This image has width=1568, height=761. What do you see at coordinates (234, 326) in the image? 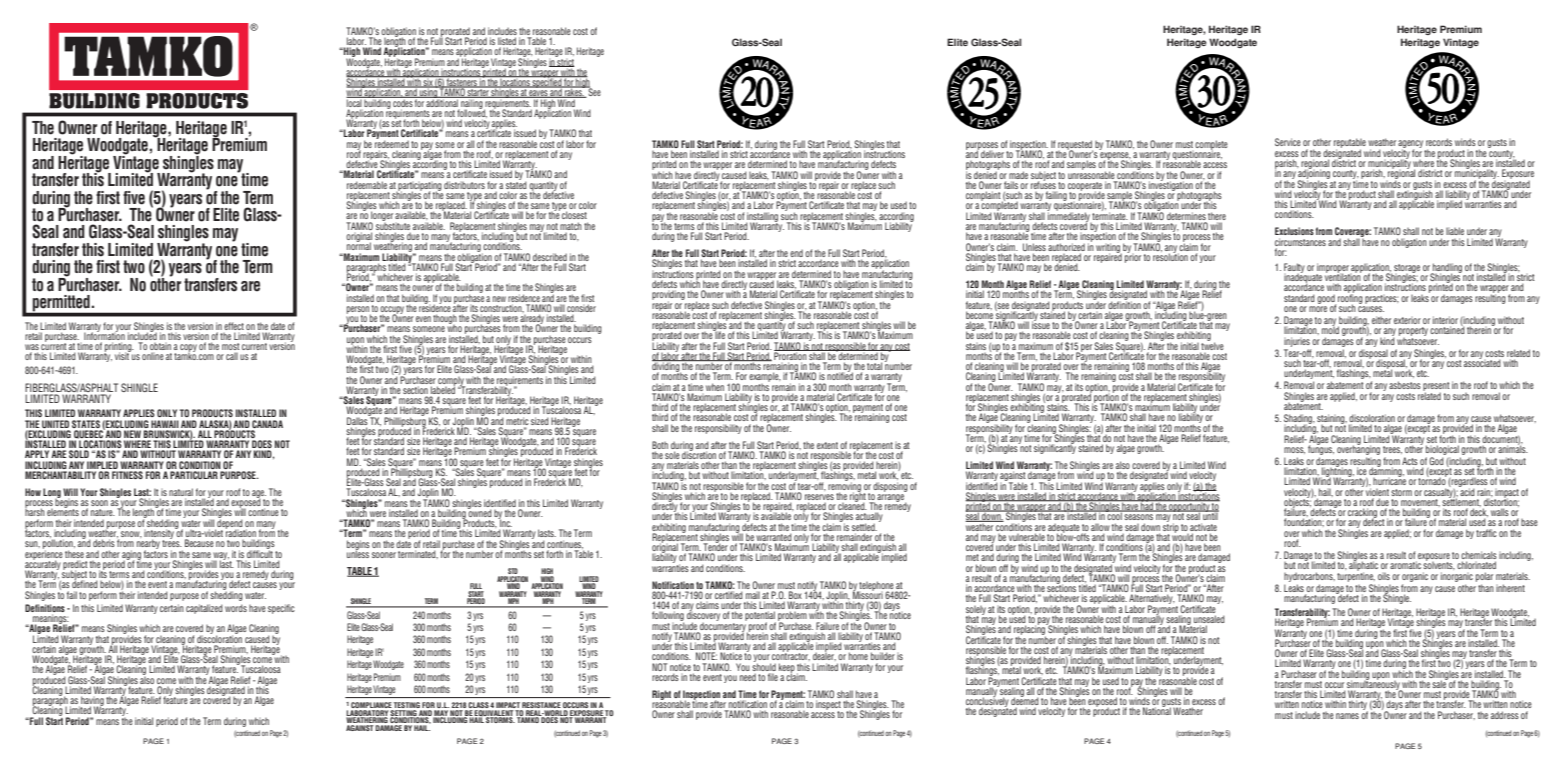
I see `effect` at bounding box center [234, 326].
